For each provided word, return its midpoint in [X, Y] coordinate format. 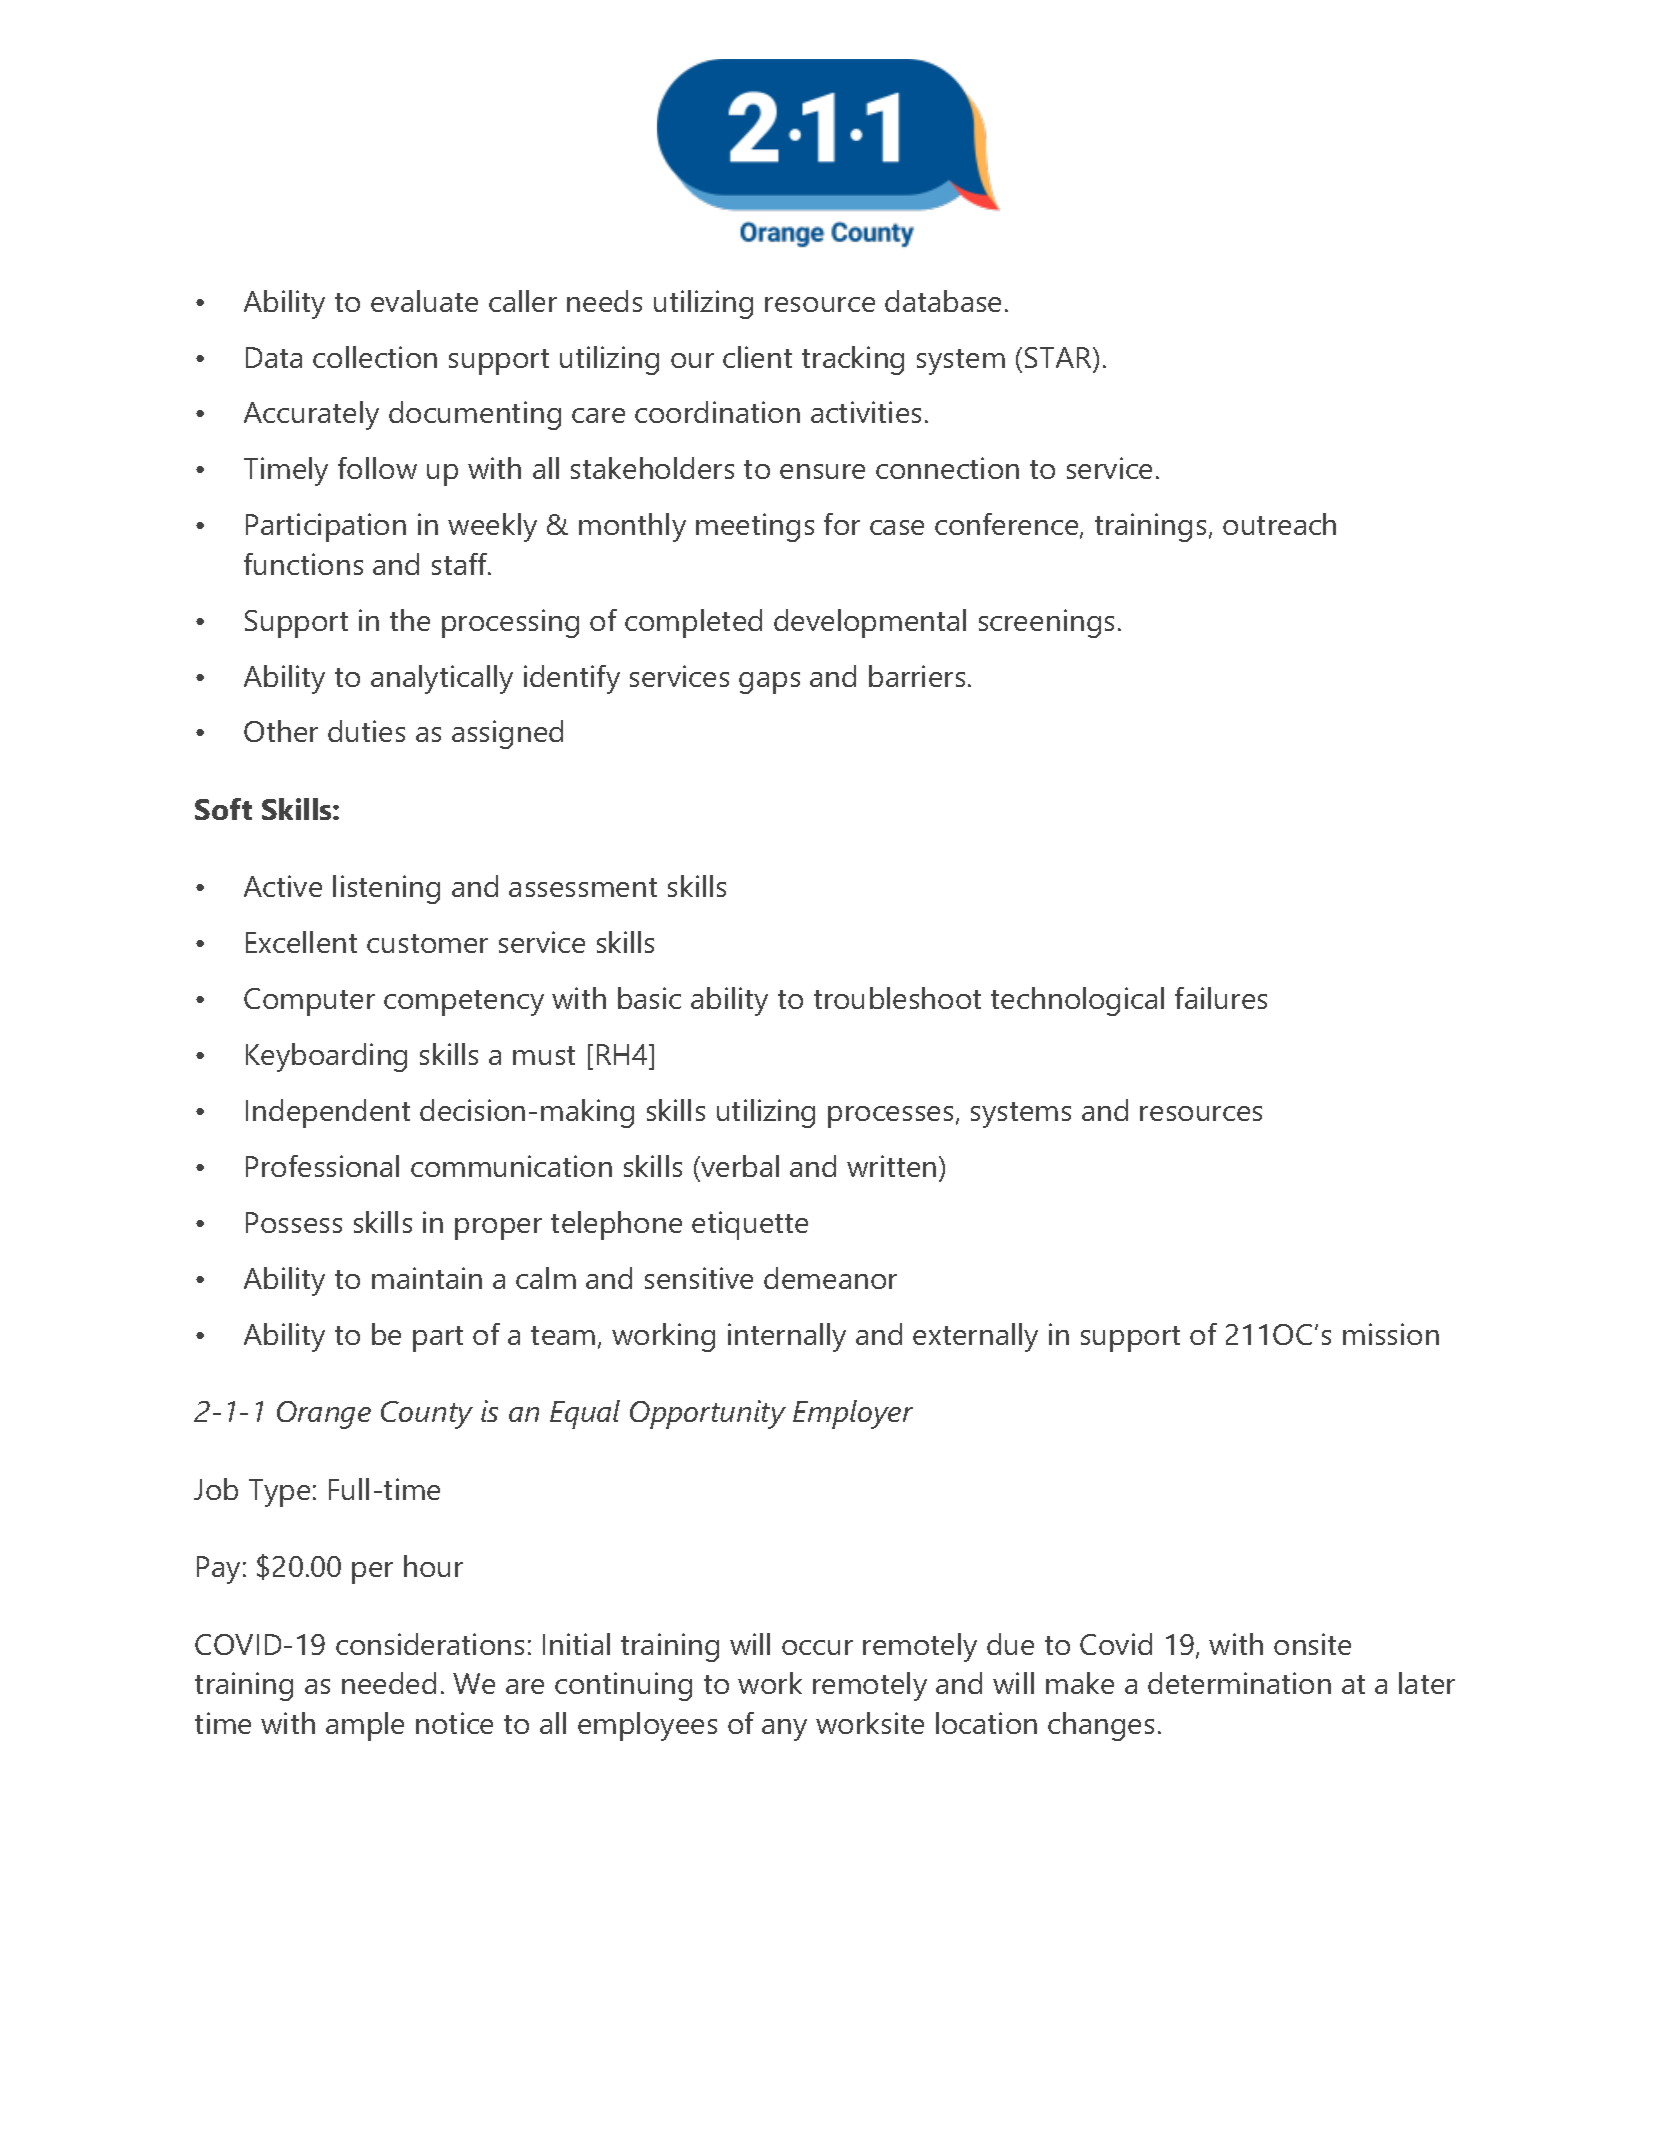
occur [817, 1647]
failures [1221, 998]
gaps [769, 683]
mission [1391, 1334]
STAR [1059, 357]
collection [375, 357]
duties [366, 731]
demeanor [830, 1278]
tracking [853, 360]
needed [389, 1683]
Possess [294, 1222]
